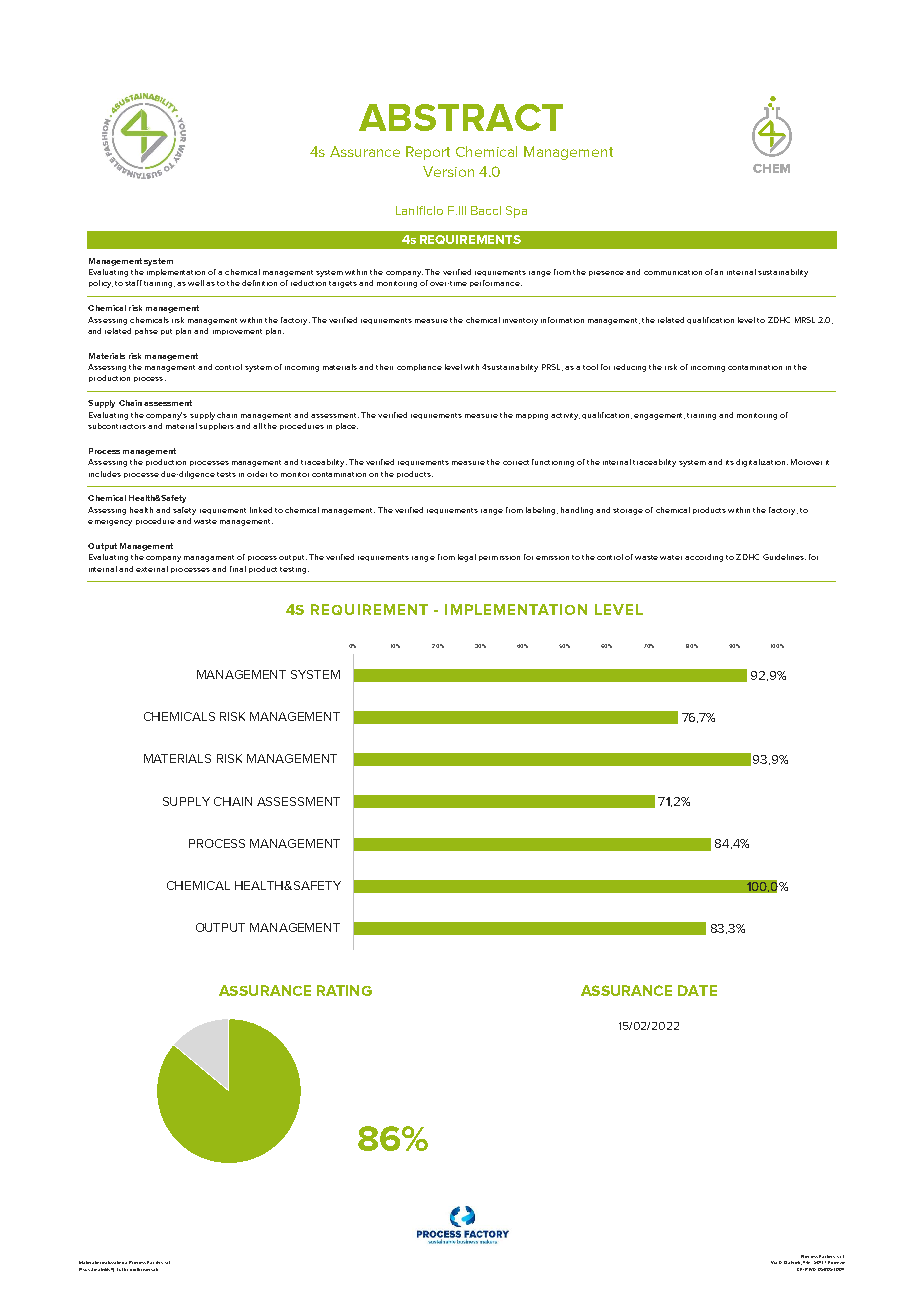 The height and width of the page is (1308, 924). Describe the element at coordinates (152, 569) in the page. I see `external` at that location.
